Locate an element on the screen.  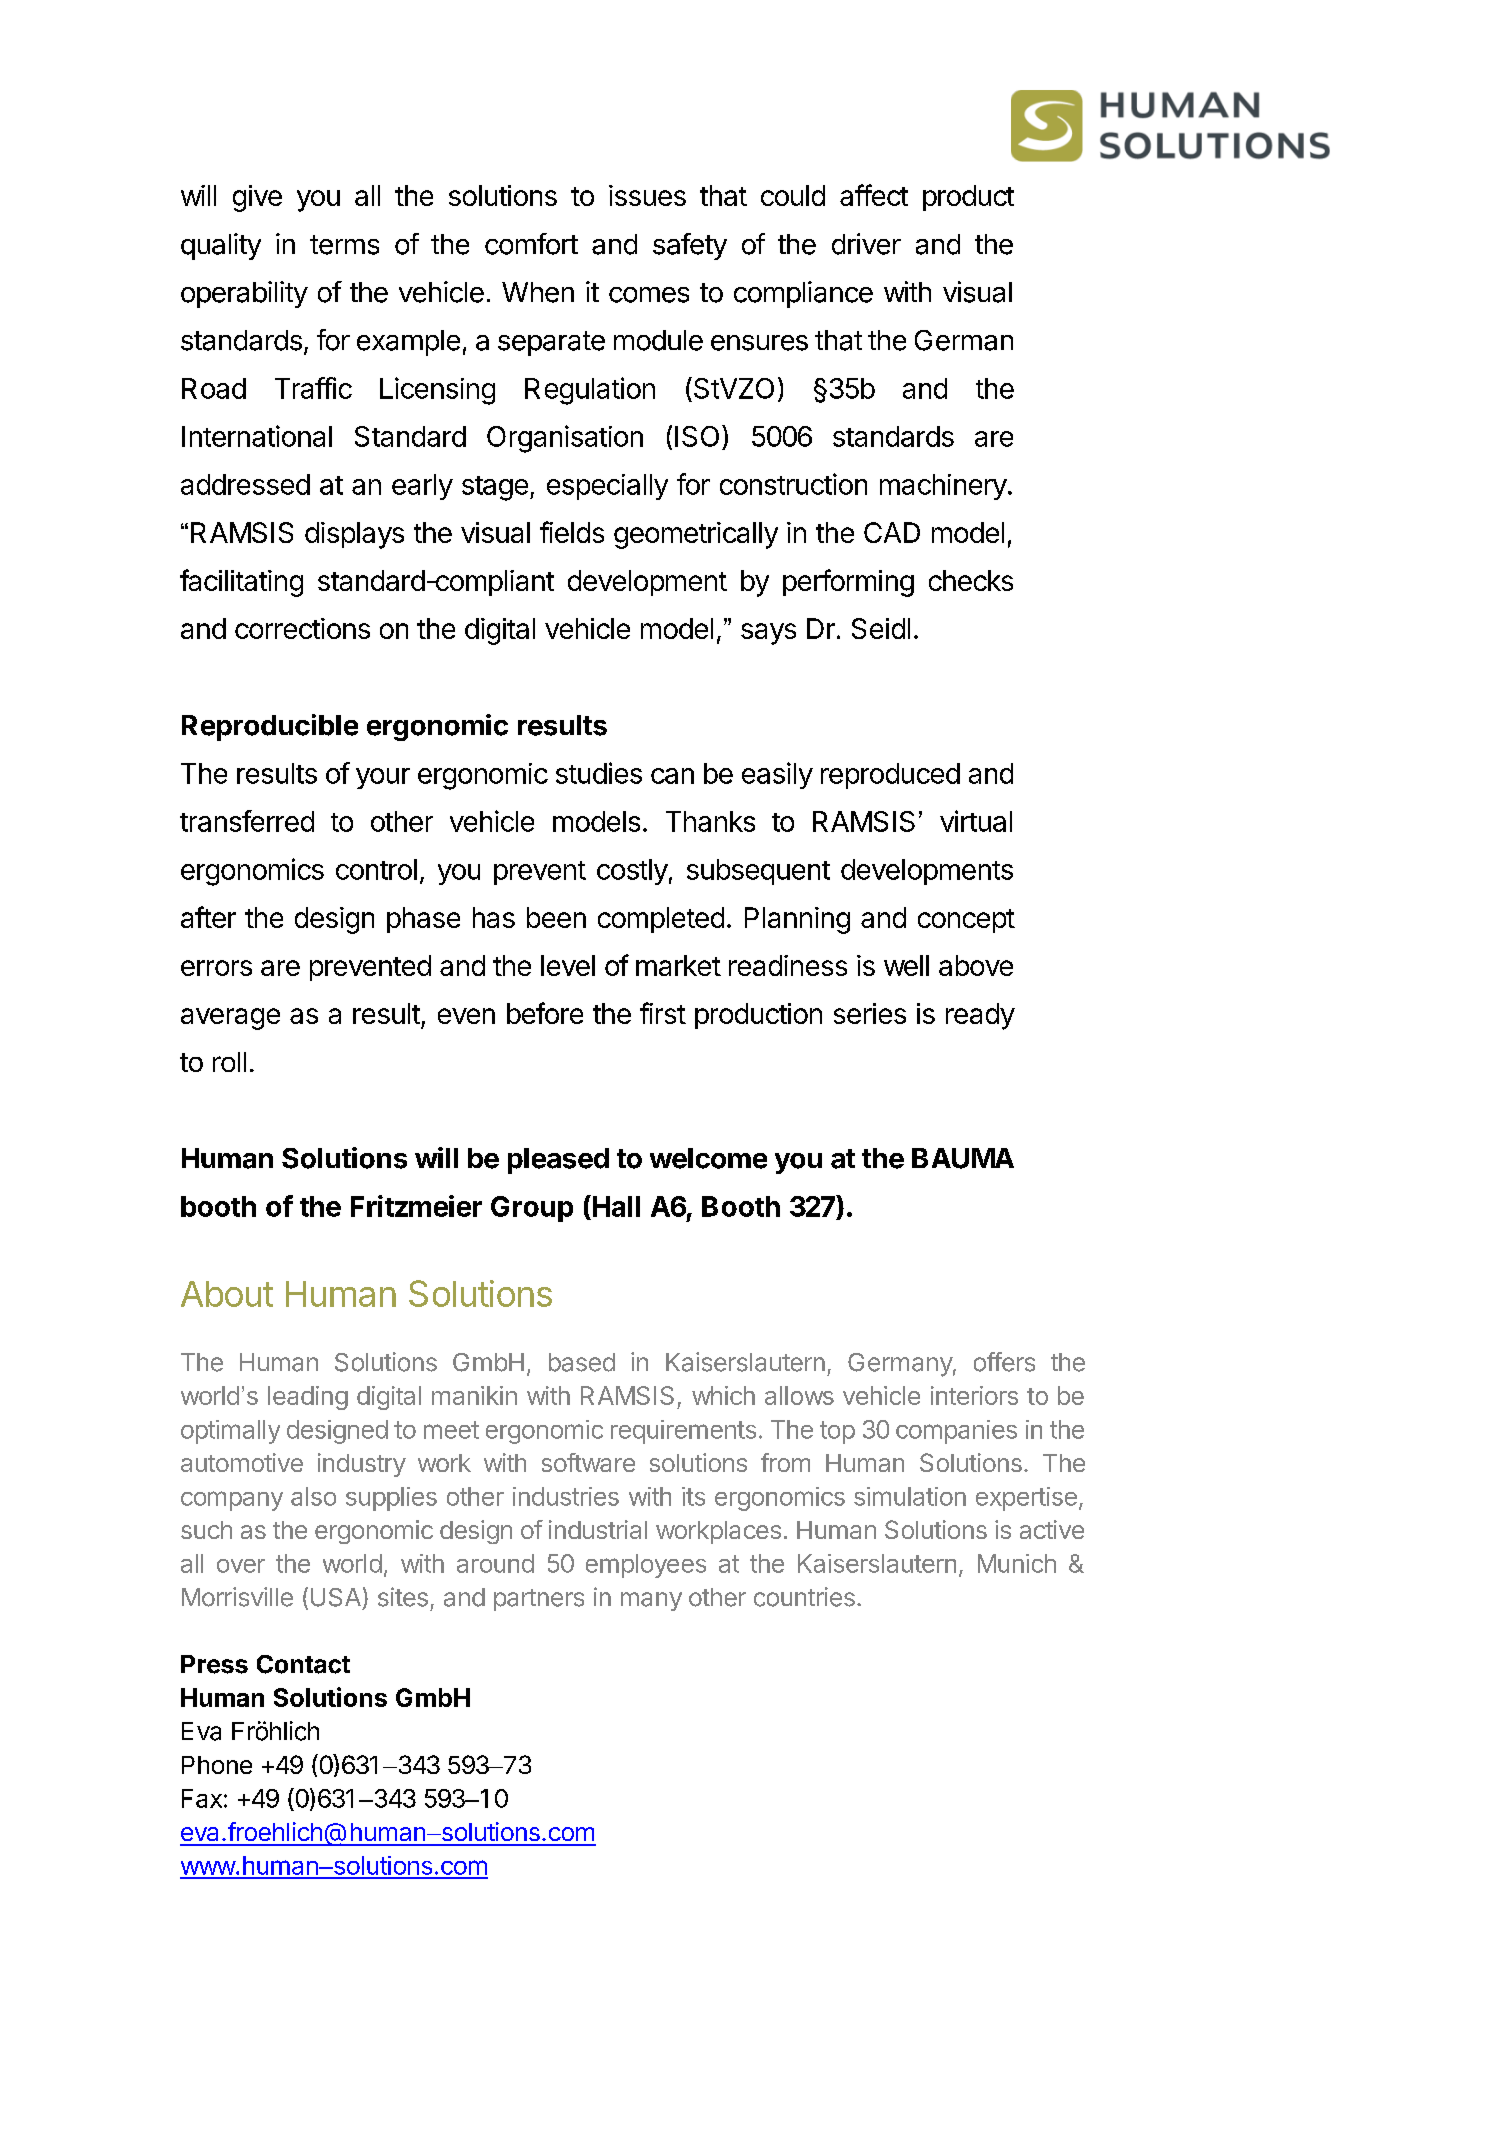
driver is located at coordinates (866, 244).
